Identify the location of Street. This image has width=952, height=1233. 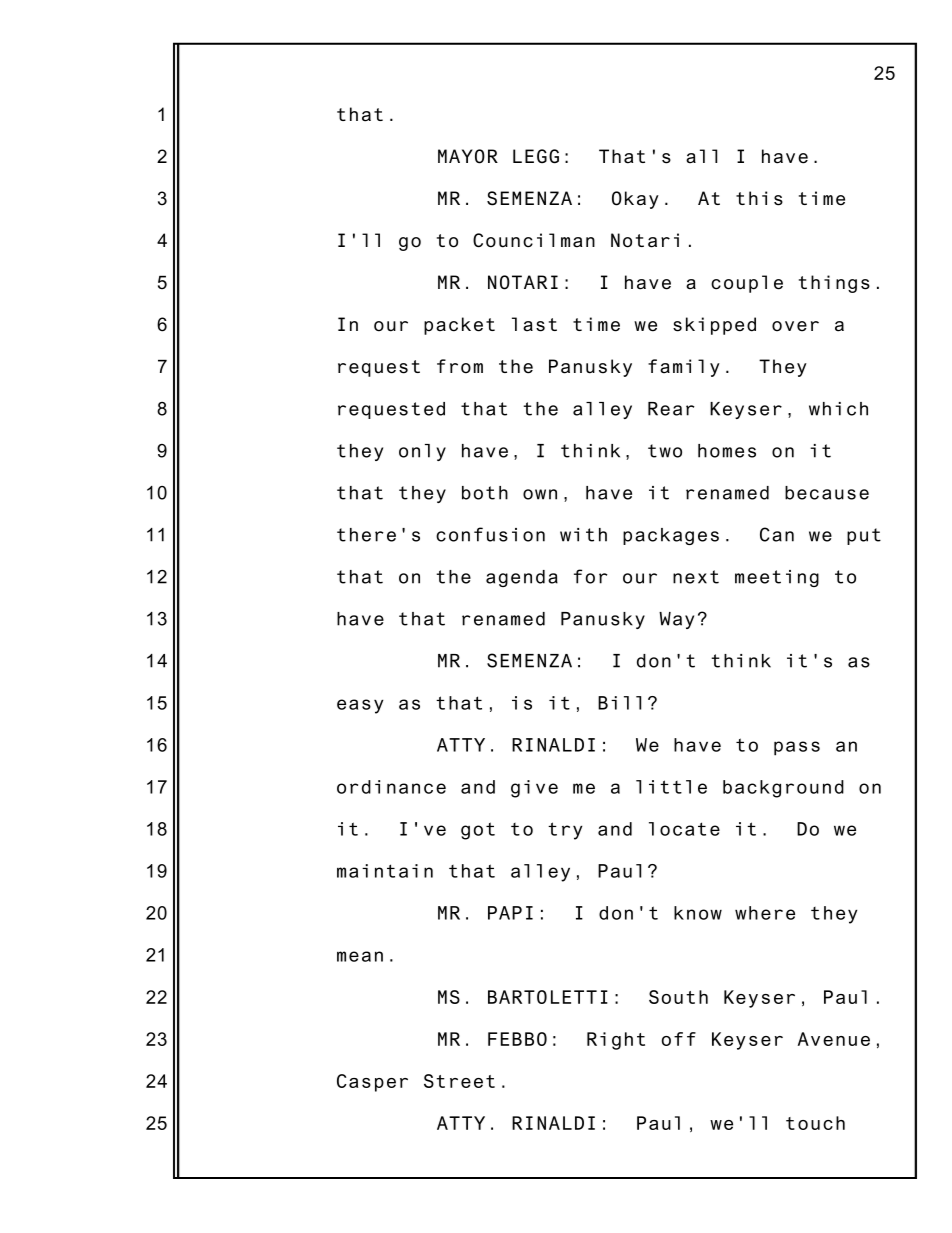
(459, 1081).
